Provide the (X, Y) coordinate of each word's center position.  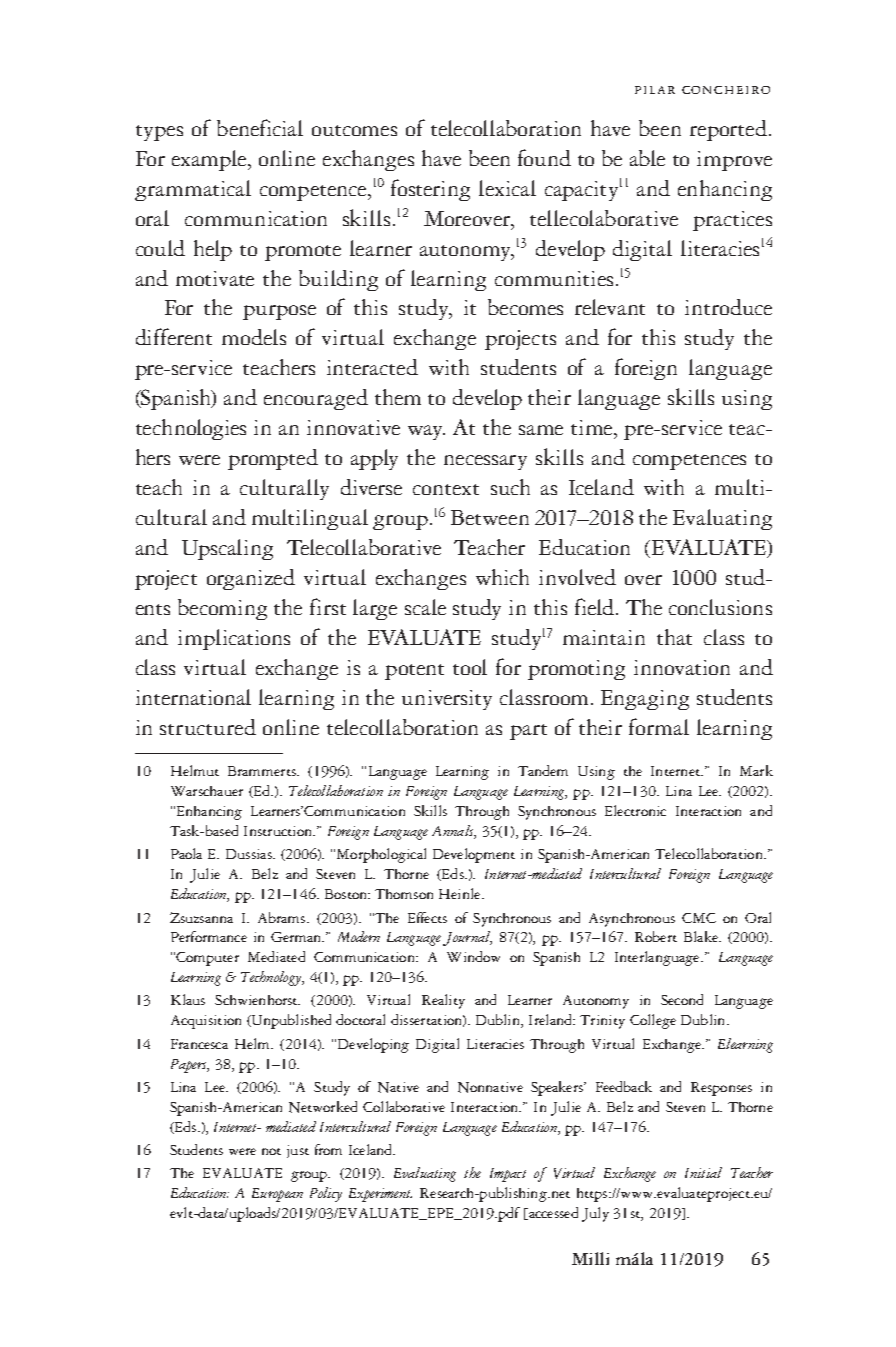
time (593, 429)
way (426, 432)
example (210, 160)
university (447, 700)
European (277, 1195)
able (647, 158)
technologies (191, 429)
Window (473, 956)
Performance (209, 936)
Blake (702, 936)
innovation (682, 667)
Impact (508, 1175)
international (193, 697)
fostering (430, 190)
